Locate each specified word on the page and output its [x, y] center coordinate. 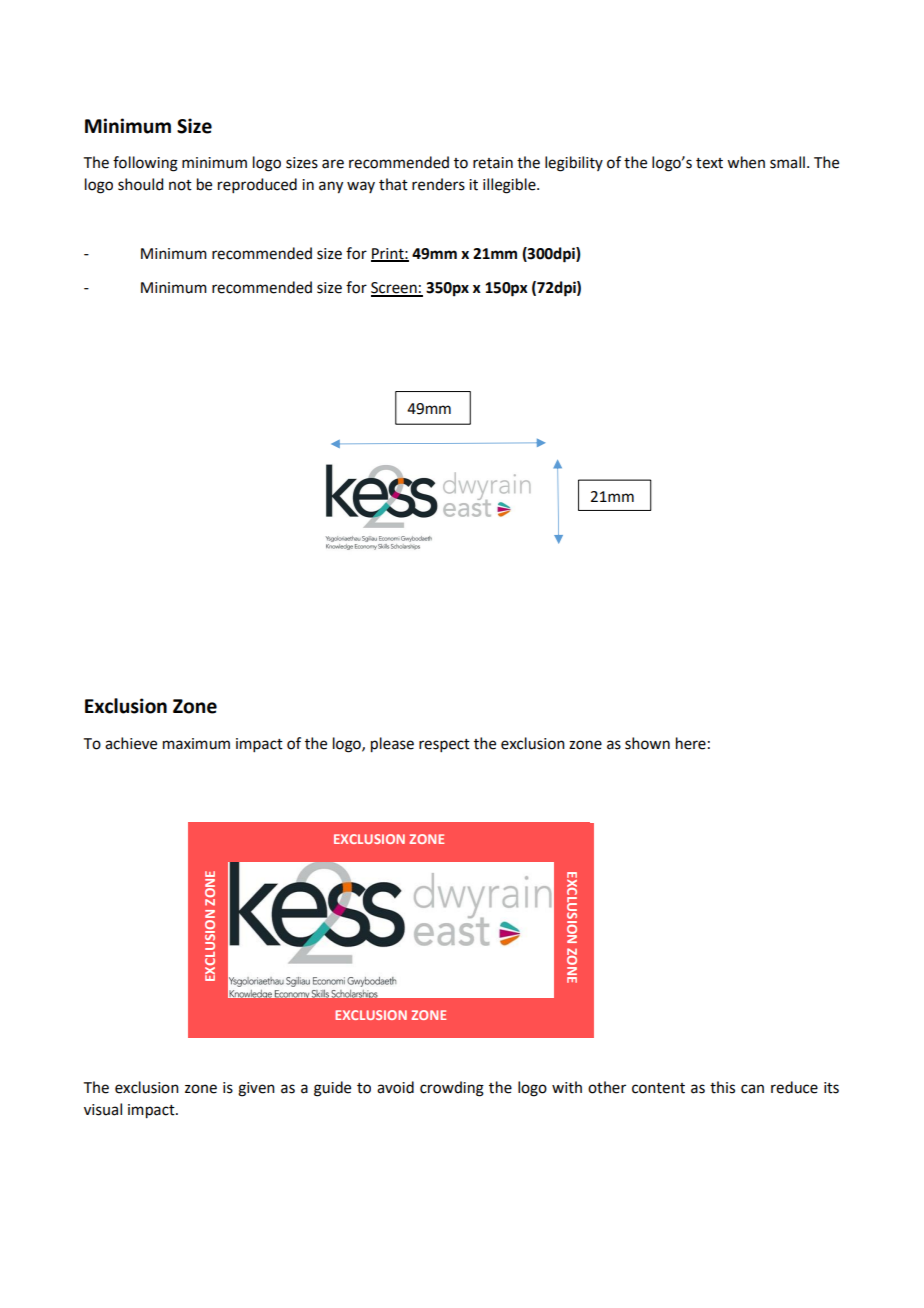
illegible [510, 186]
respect [444, 745]
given [256, 1089]
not [180, 185]
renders [438, 184]
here [691, 743]
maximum [196, 744]
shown [647, 743]
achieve [131, 743]
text [709, 163]
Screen [395, 289]
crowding [452, 1089]
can [752, 1089]
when [746, 162]
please [392, 745]
